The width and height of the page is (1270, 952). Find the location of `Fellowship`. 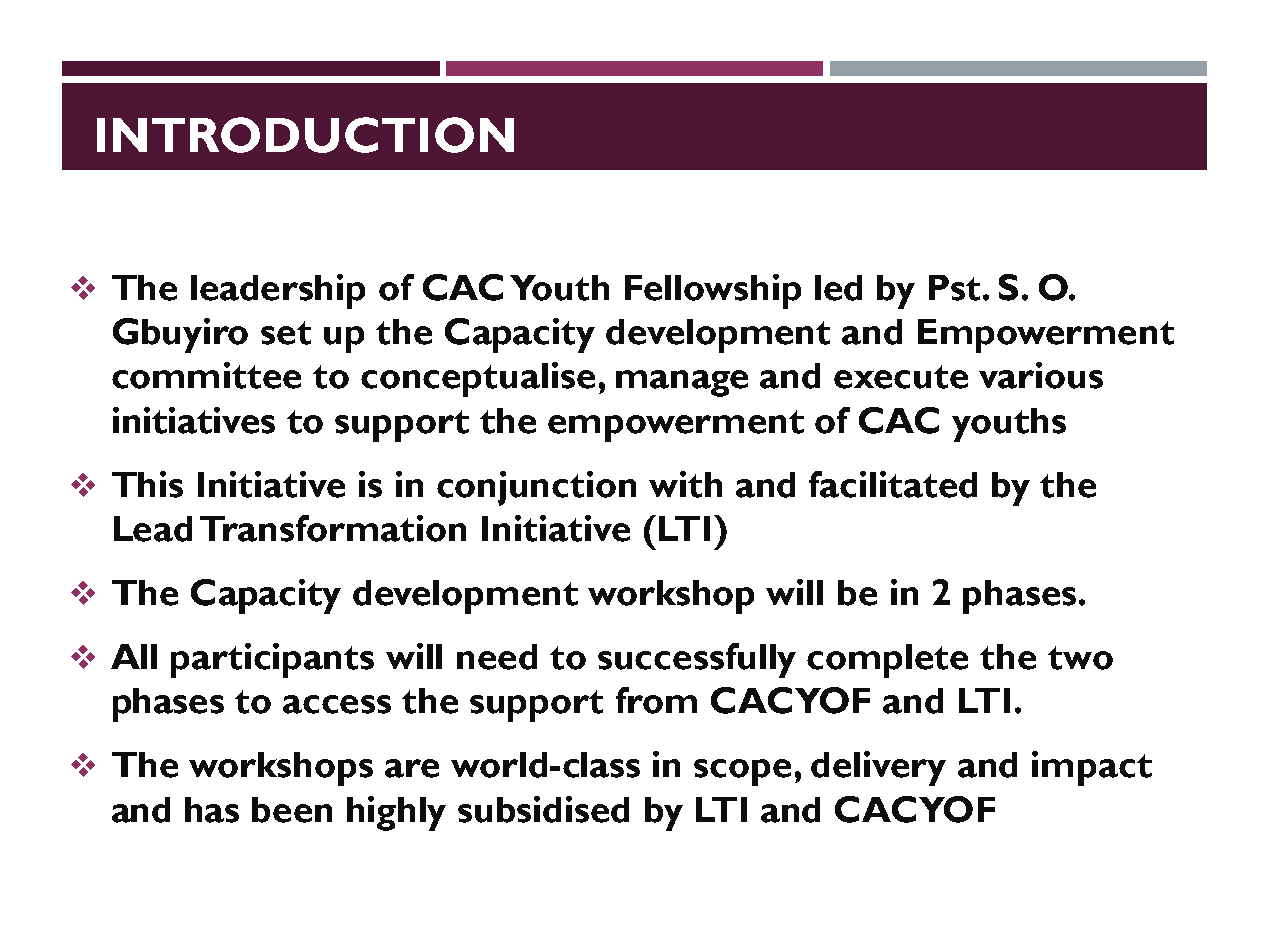

Fellowship is located at coordinates (713, 291).
